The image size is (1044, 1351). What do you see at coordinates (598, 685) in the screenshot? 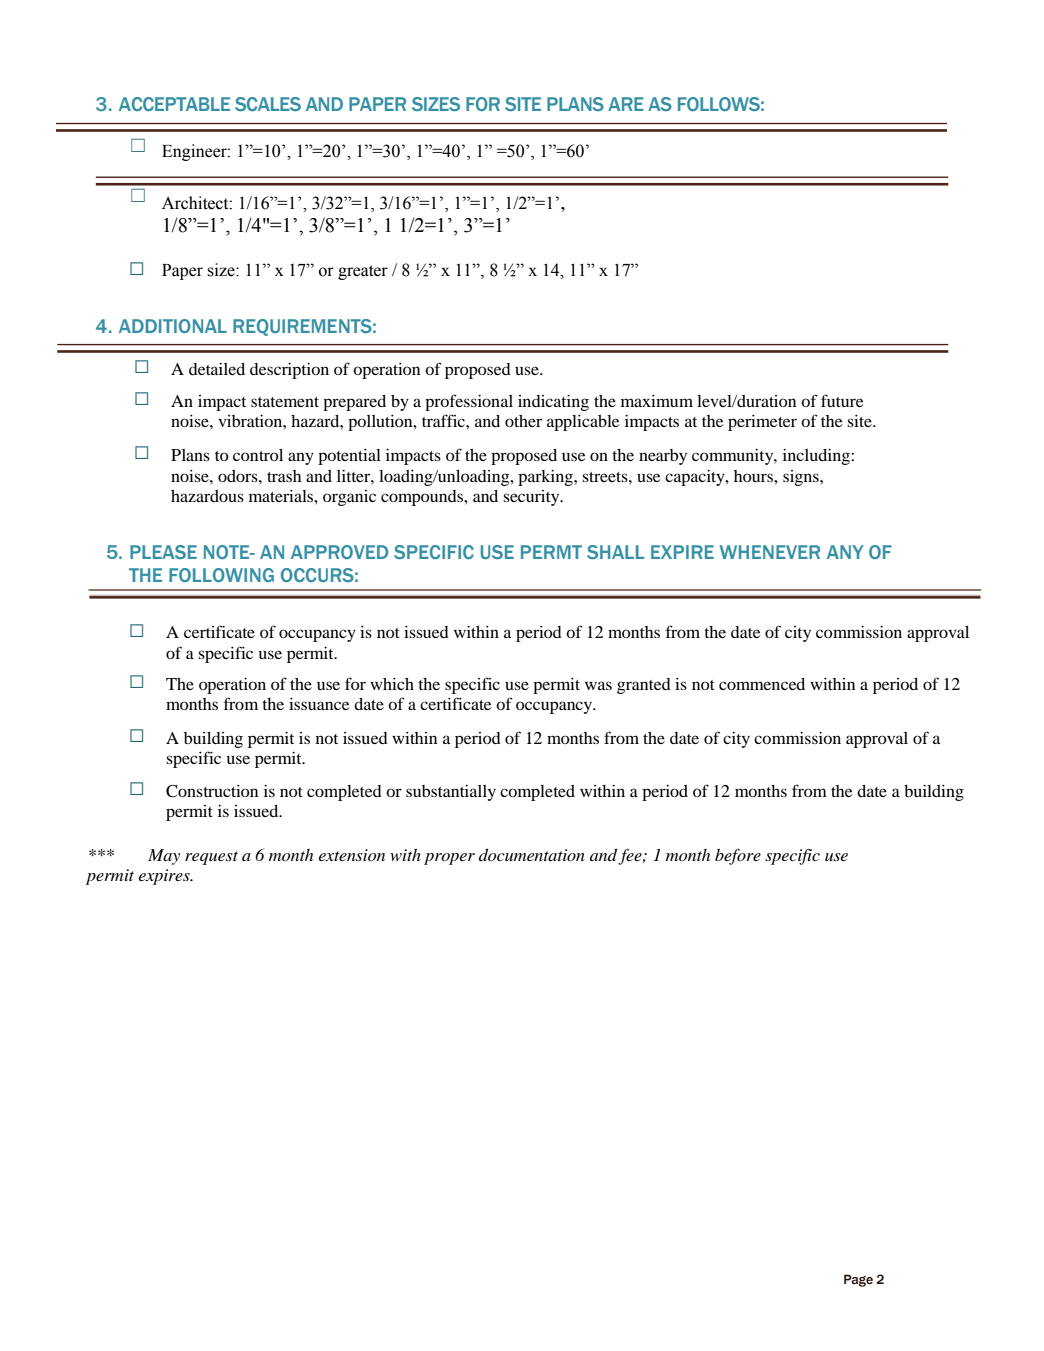
I see `was` at bounding box center [598, 685].
